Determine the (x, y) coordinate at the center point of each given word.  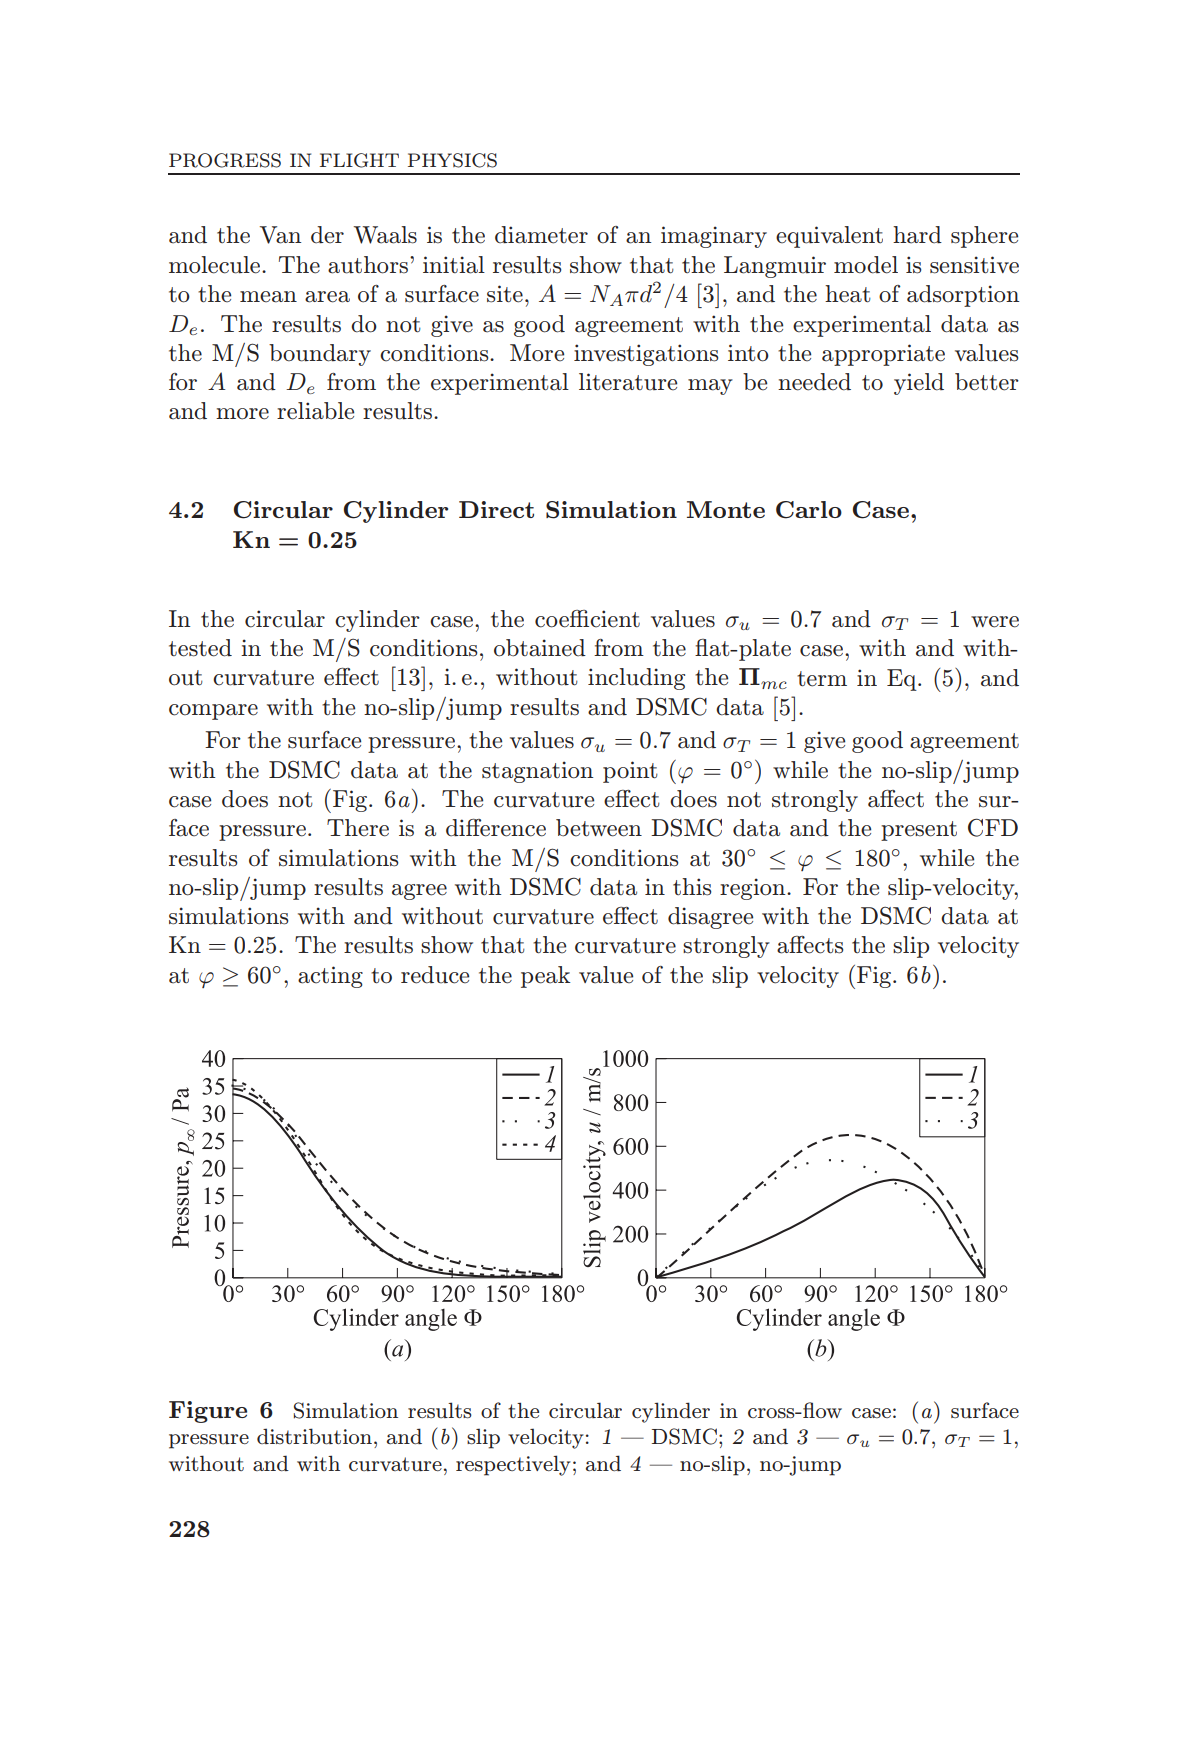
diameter (541, 235)
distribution (314, 1436)
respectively (513, 1465)
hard (917, 235)
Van (280, 235)
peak (546, 977)
